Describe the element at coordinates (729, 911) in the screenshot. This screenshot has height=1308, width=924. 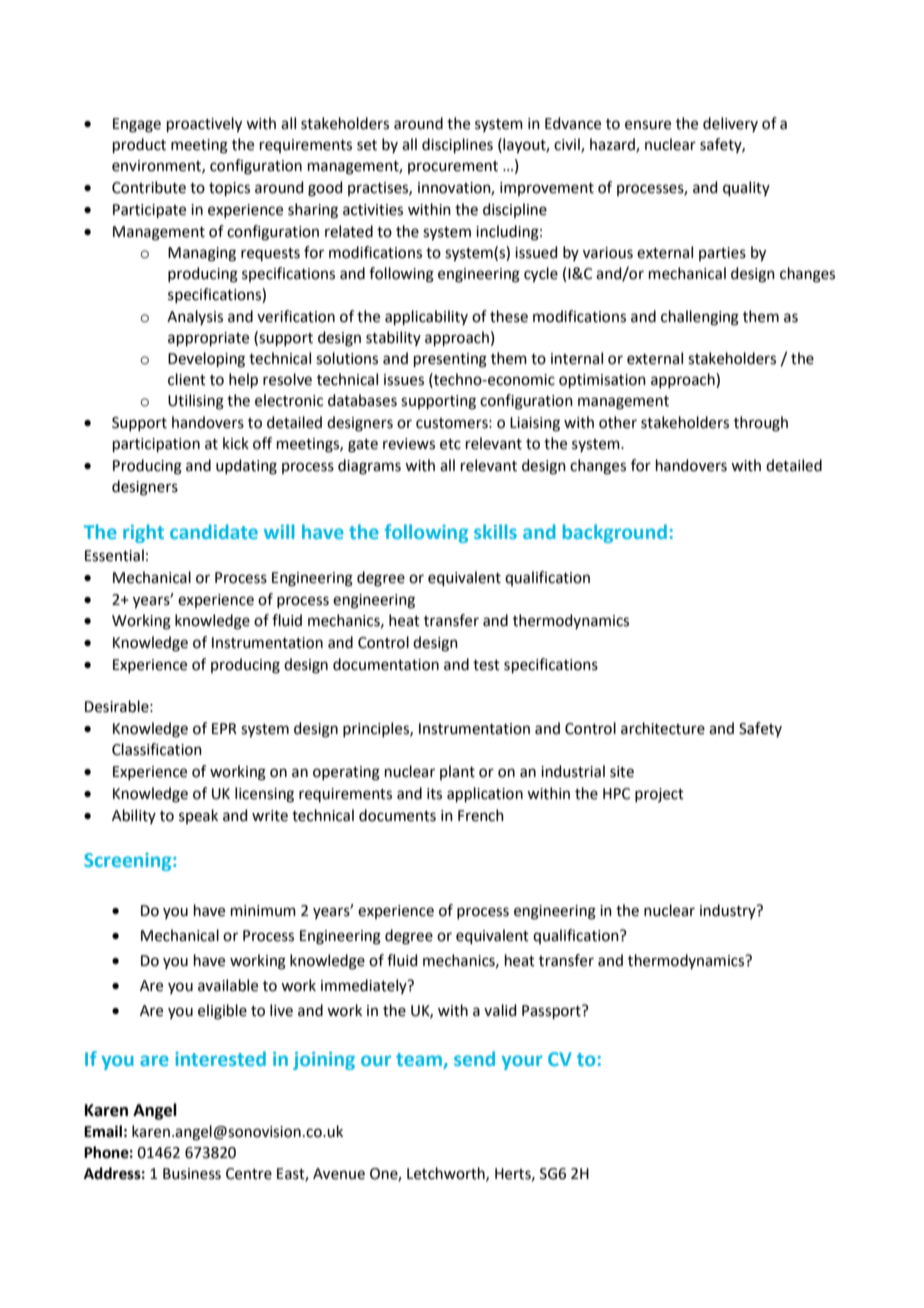
I see `industry` at that location.
